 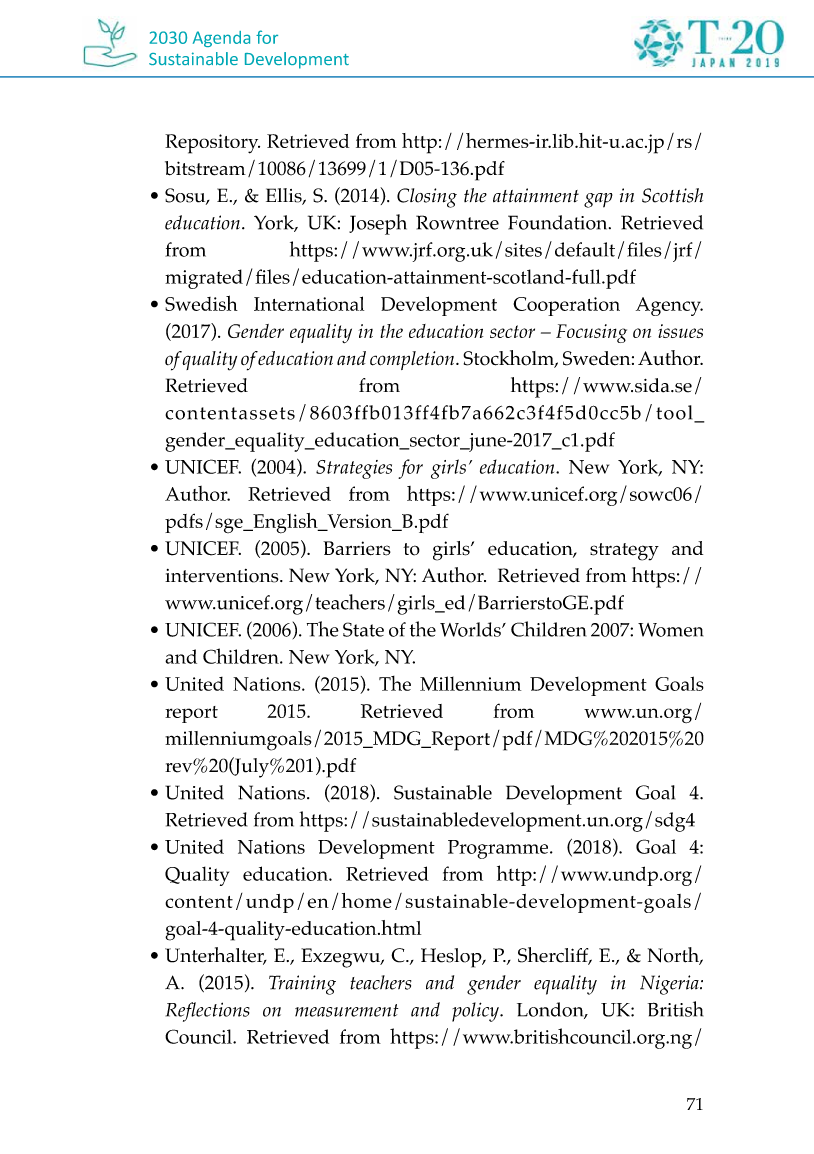 What do you see at coordinates (221, 39) in the screenshot?
I see `Agenda` at bounding box center [221, 39].
